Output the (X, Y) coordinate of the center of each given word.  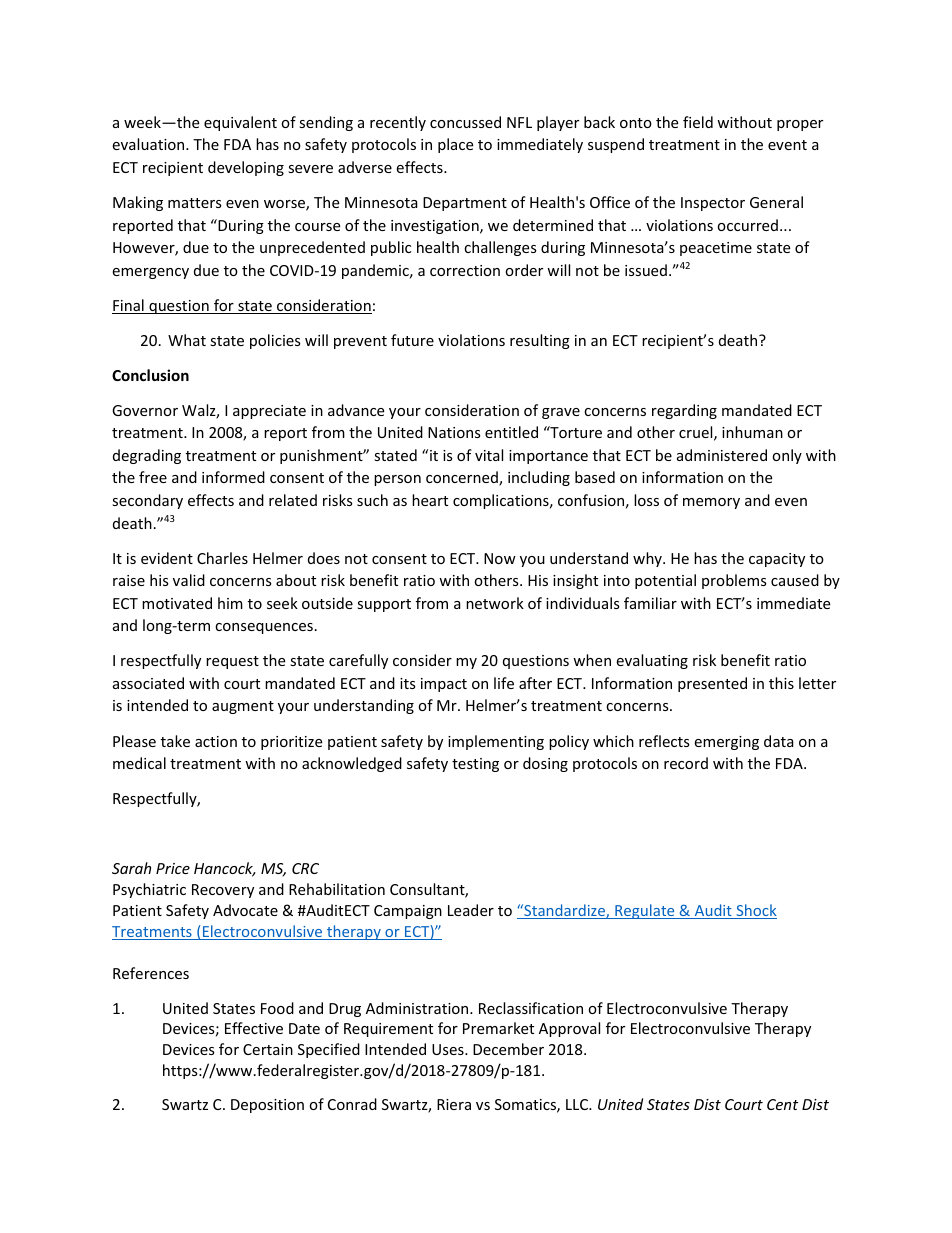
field (698, 122)
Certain (268, 1049)
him (230, 603)
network (495, 603)
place (455, 145)
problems (734, 581)
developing (246, 168)
